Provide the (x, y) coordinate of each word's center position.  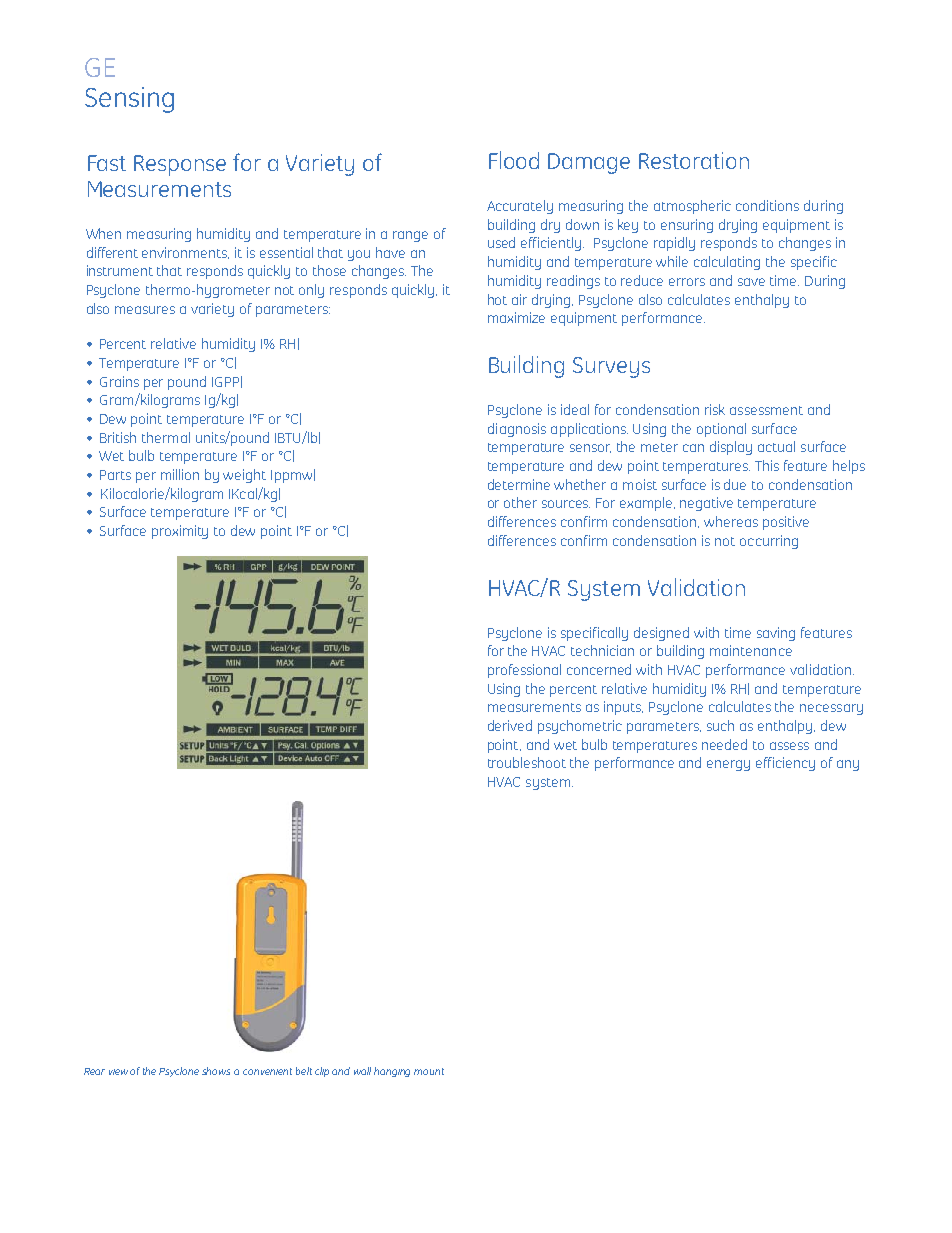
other (520, 502)
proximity (180, 532)
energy (728, 765)
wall (362, 1071)
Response (180, 165)
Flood (514, 160)
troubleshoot (527, 762)
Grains (119, 381)
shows (216, 1071)
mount (429, 1071)
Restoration (694, 160)
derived (510, 725)
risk (715, 409)
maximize (516, 317)
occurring (769, 542)
